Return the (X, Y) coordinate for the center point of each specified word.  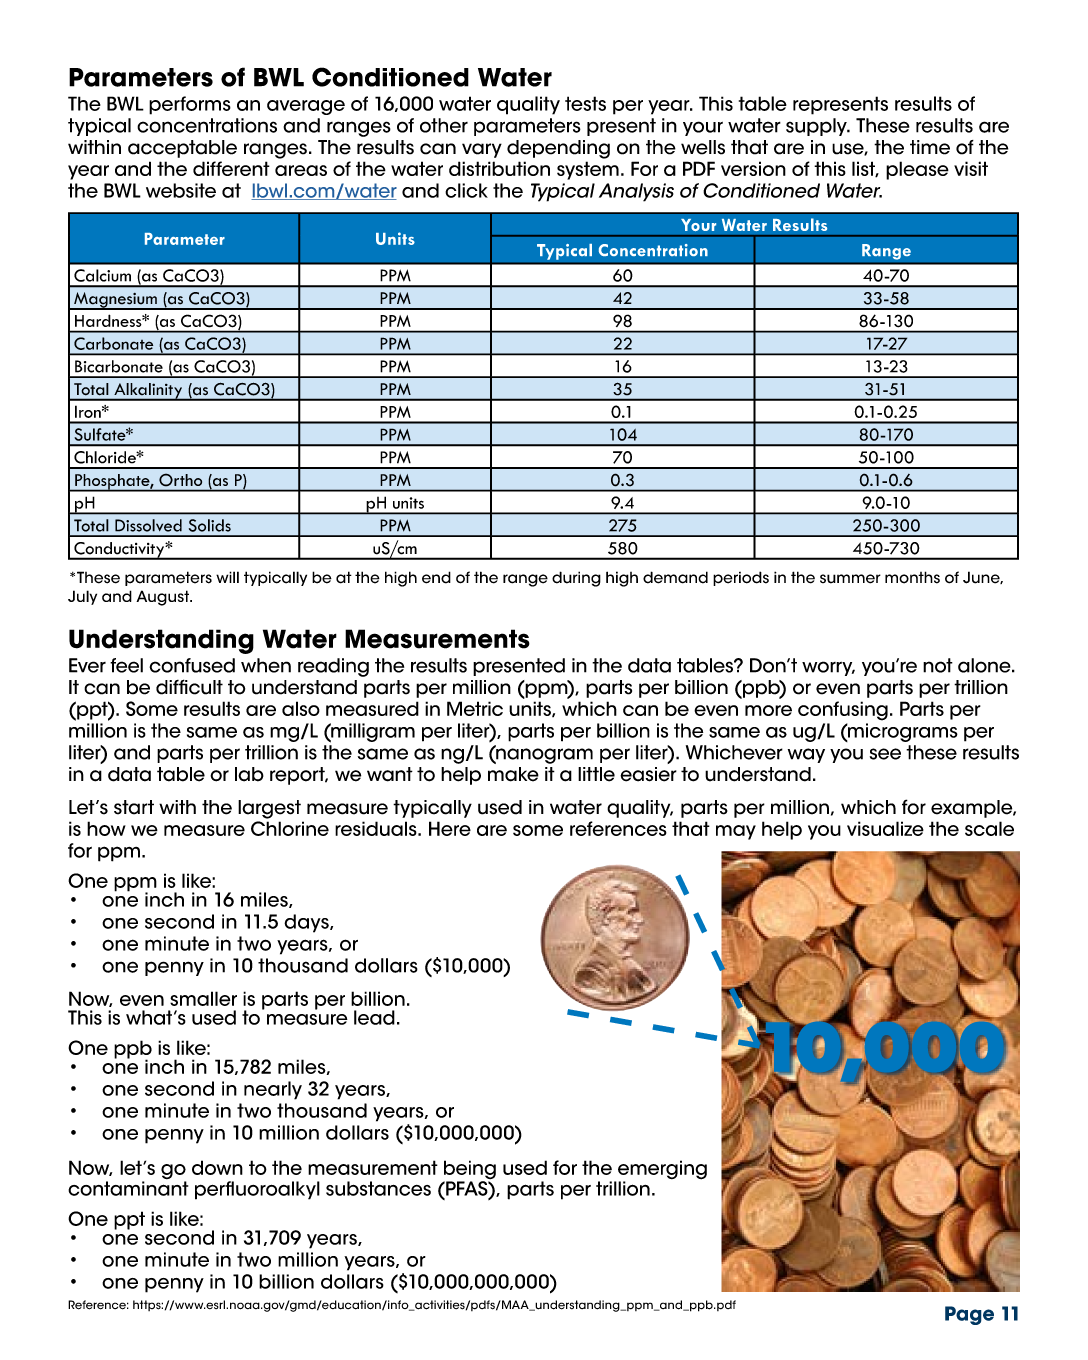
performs (190, 105)
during (576, 579)
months (912, 577)
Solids (210, 525)
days (307, 923)
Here (450, 828)
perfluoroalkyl (257, 1190)
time (930, 147)
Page (969, 1315)
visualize (885, 828)
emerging (662, 1171)
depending (558, 149)
